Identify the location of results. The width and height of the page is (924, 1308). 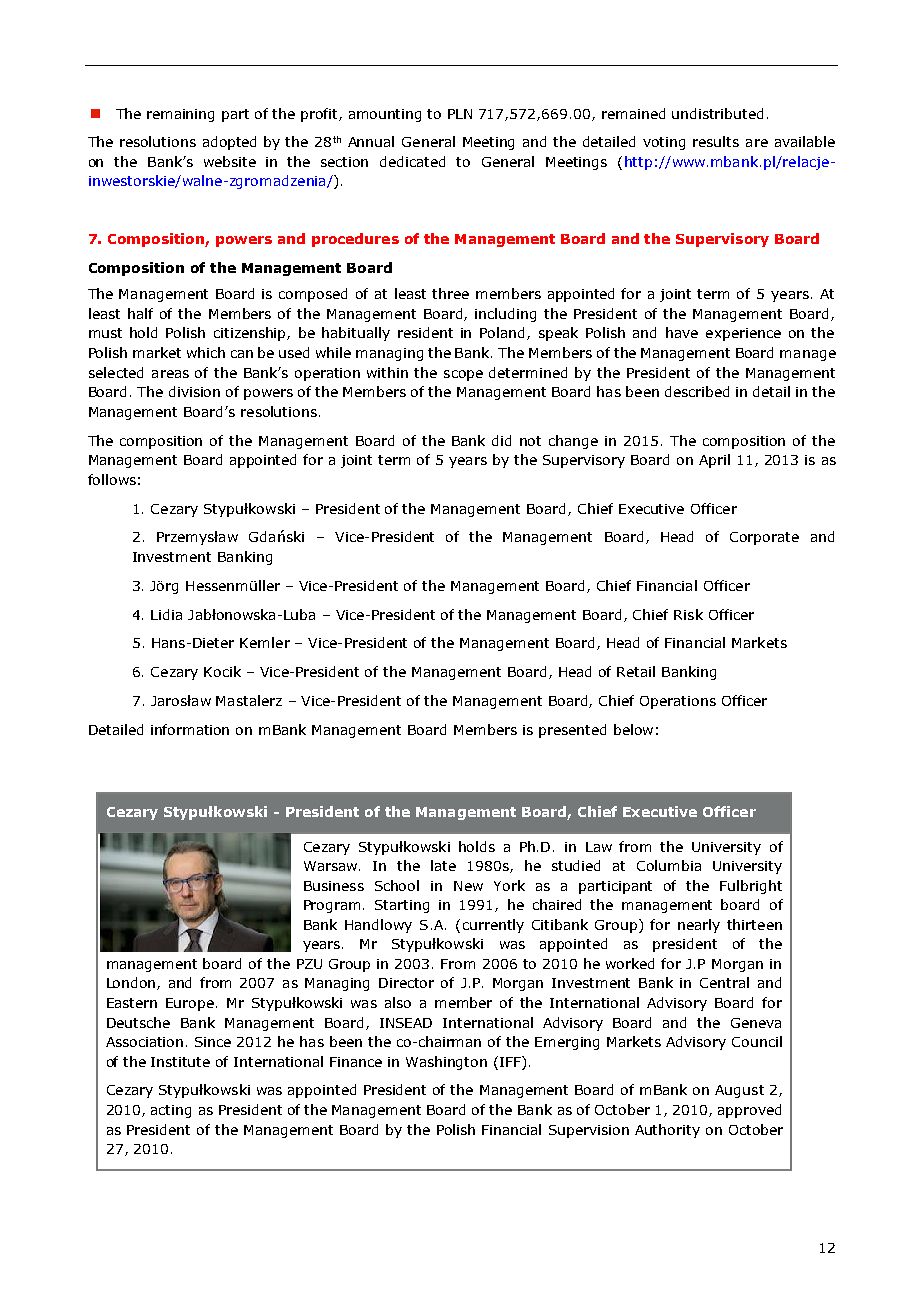
(716, 141).
